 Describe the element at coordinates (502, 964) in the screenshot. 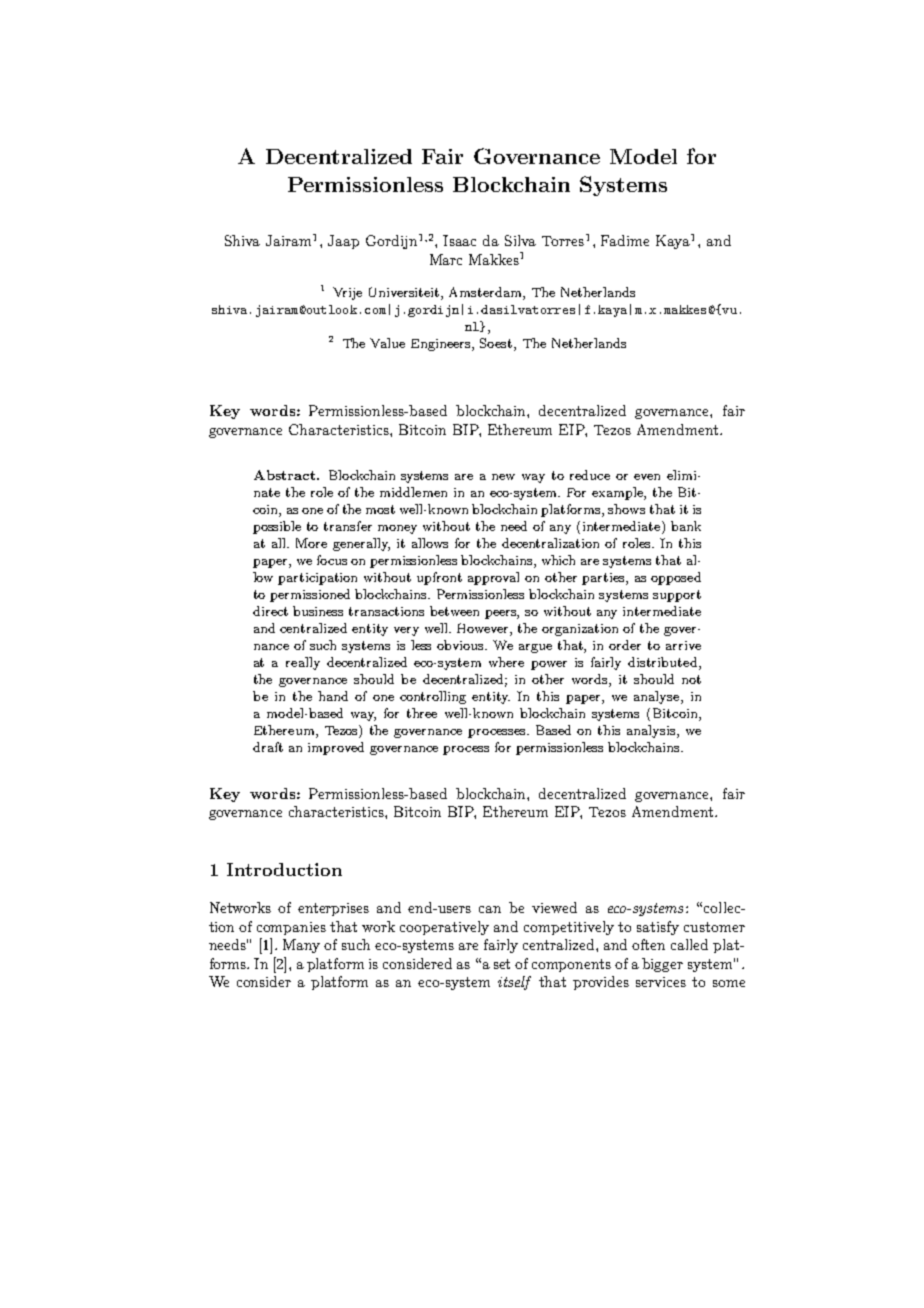

I see `set` at that location.
